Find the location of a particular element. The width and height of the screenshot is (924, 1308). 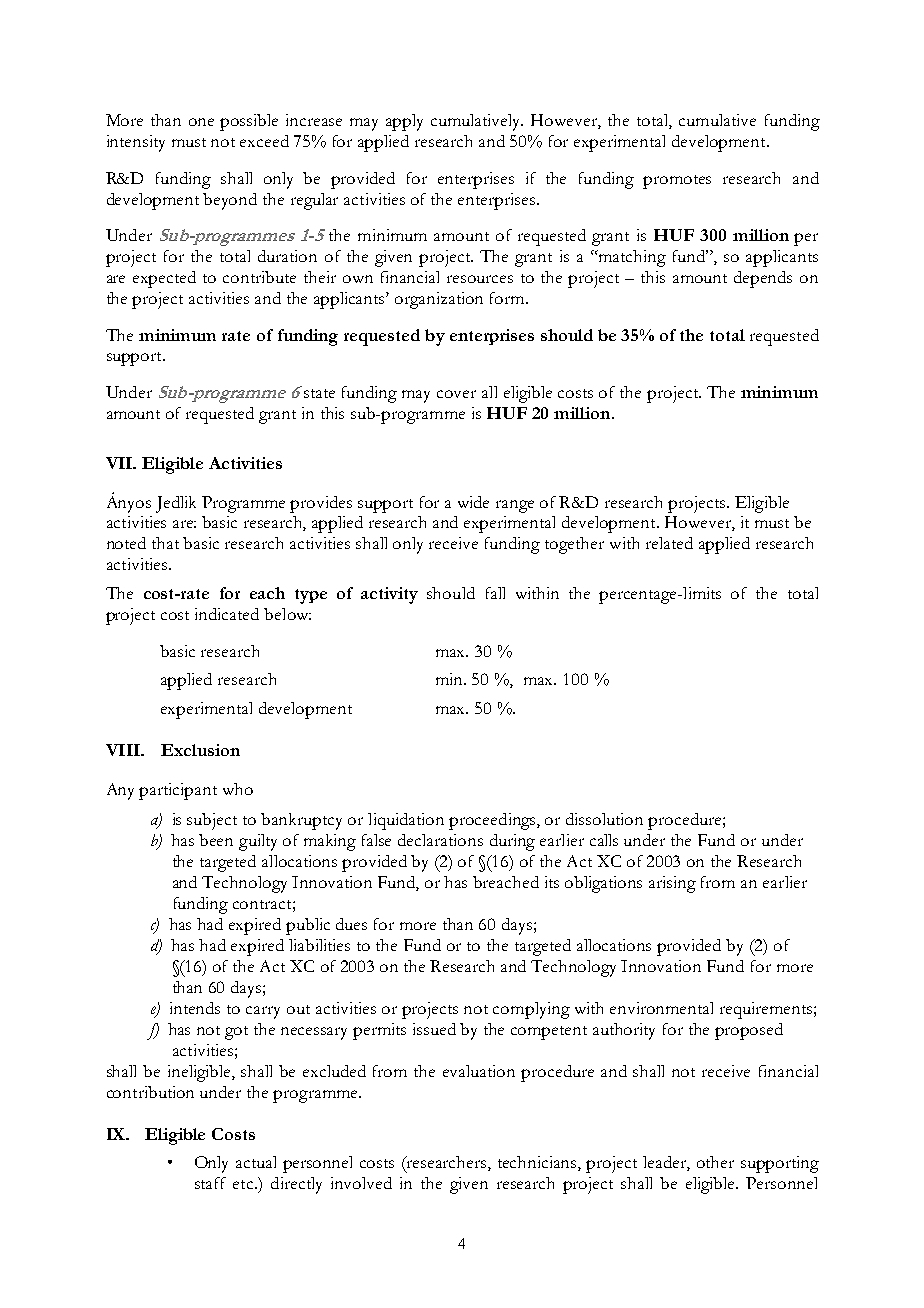

apply is located at coordinates (404, 122).
